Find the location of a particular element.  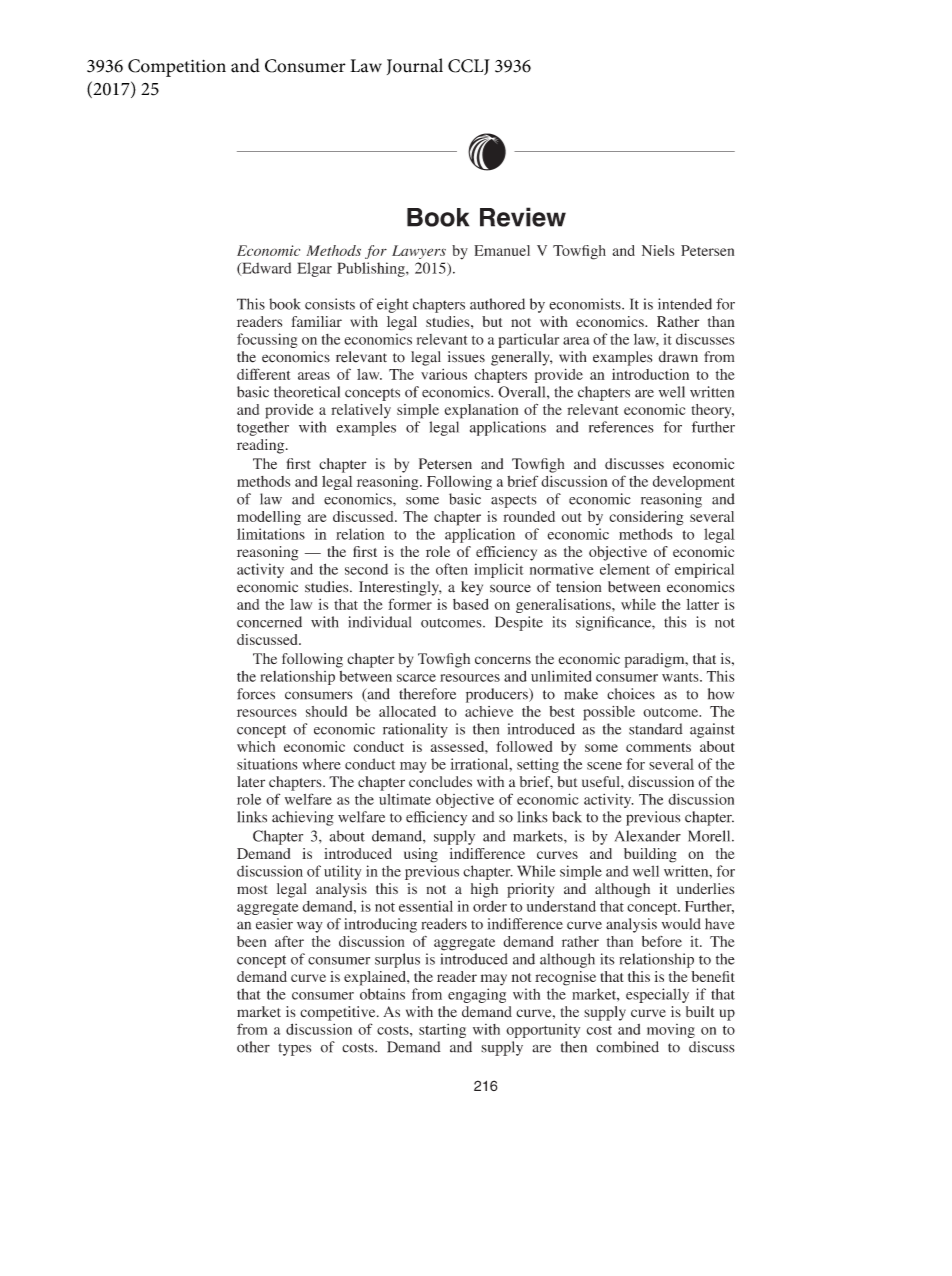

Competition is located at coordinates (177, 68).
